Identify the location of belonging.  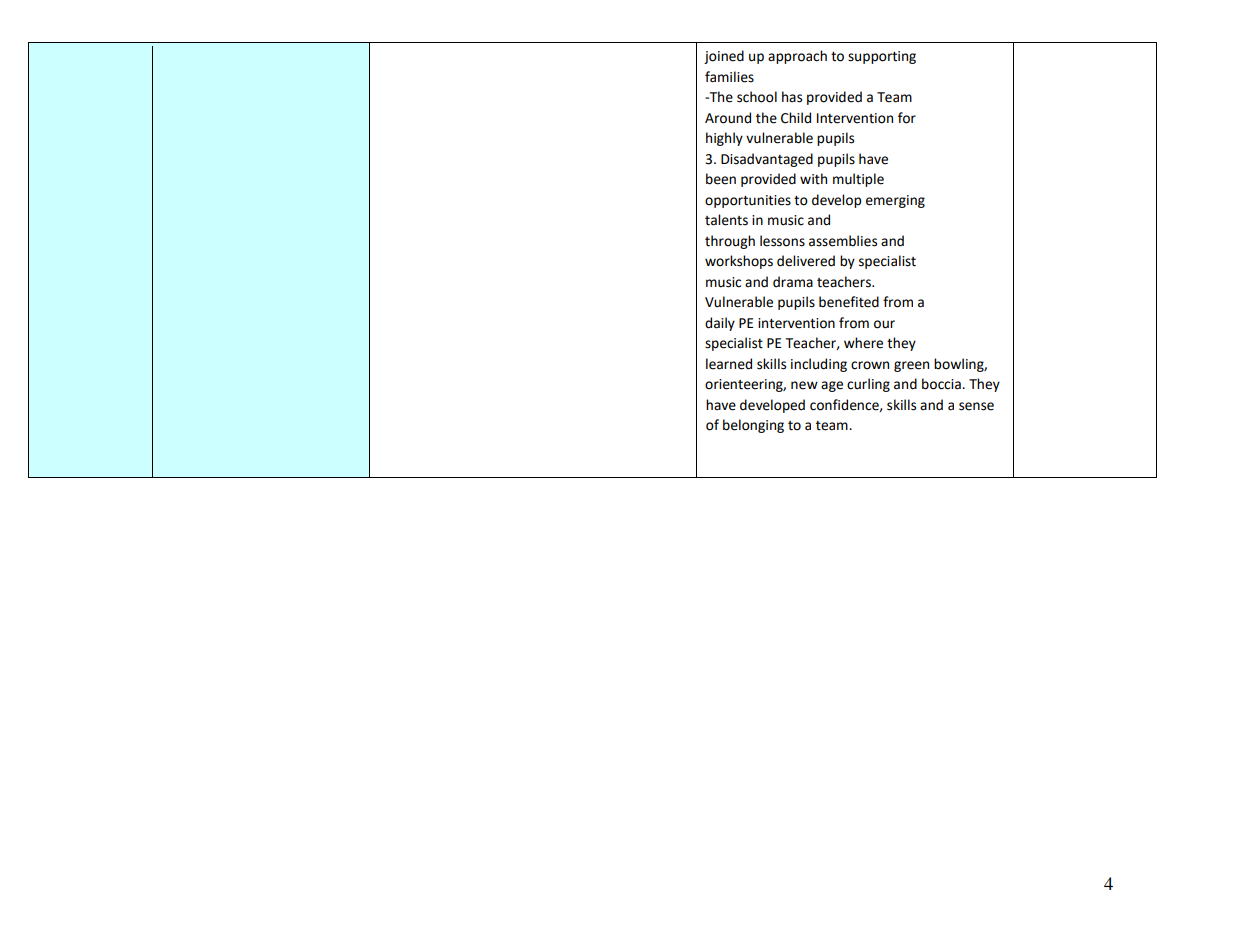
(753, 426).
